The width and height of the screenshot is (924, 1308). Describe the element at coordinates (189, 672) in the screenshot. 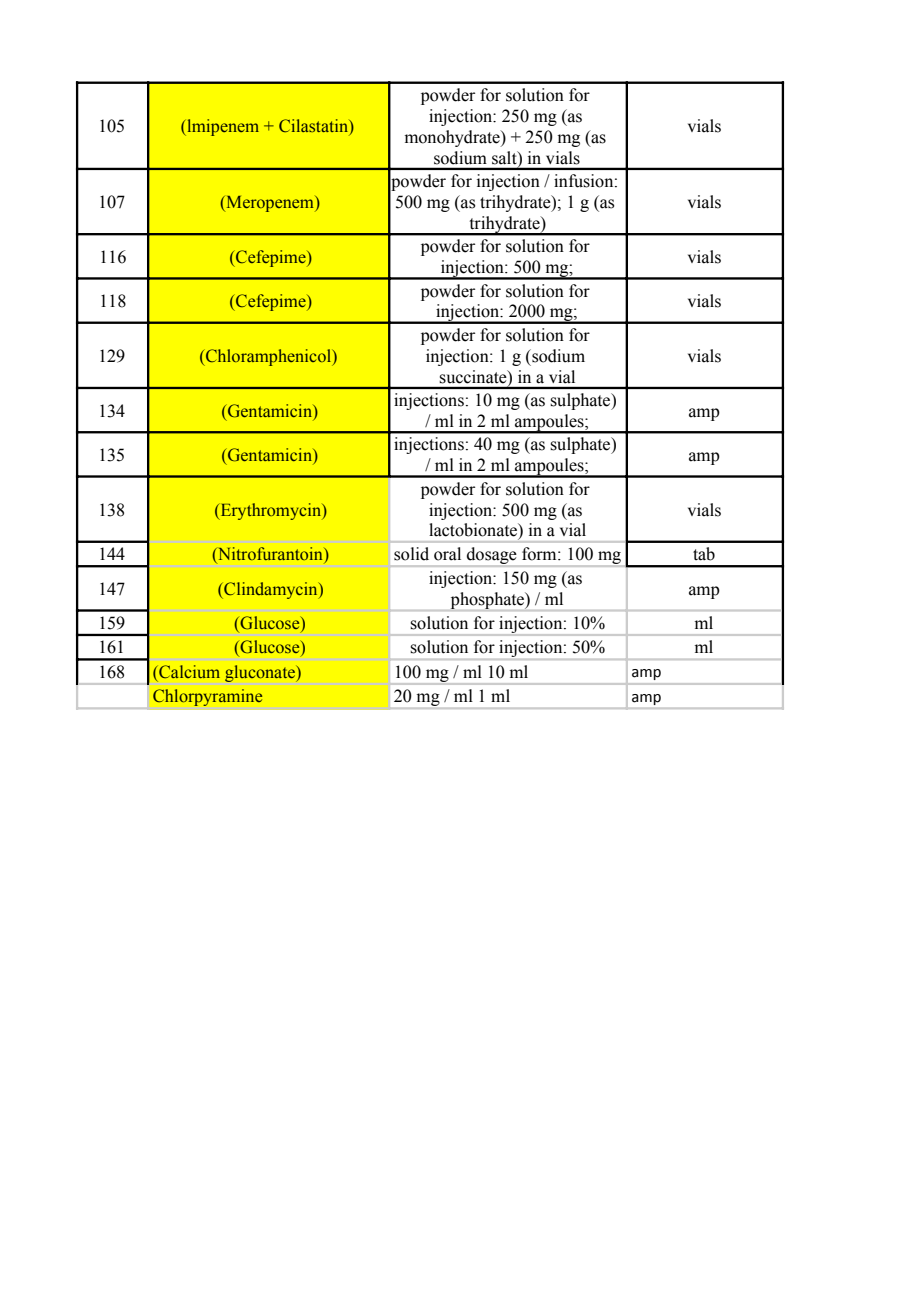

I see `Calcium` at that location.
